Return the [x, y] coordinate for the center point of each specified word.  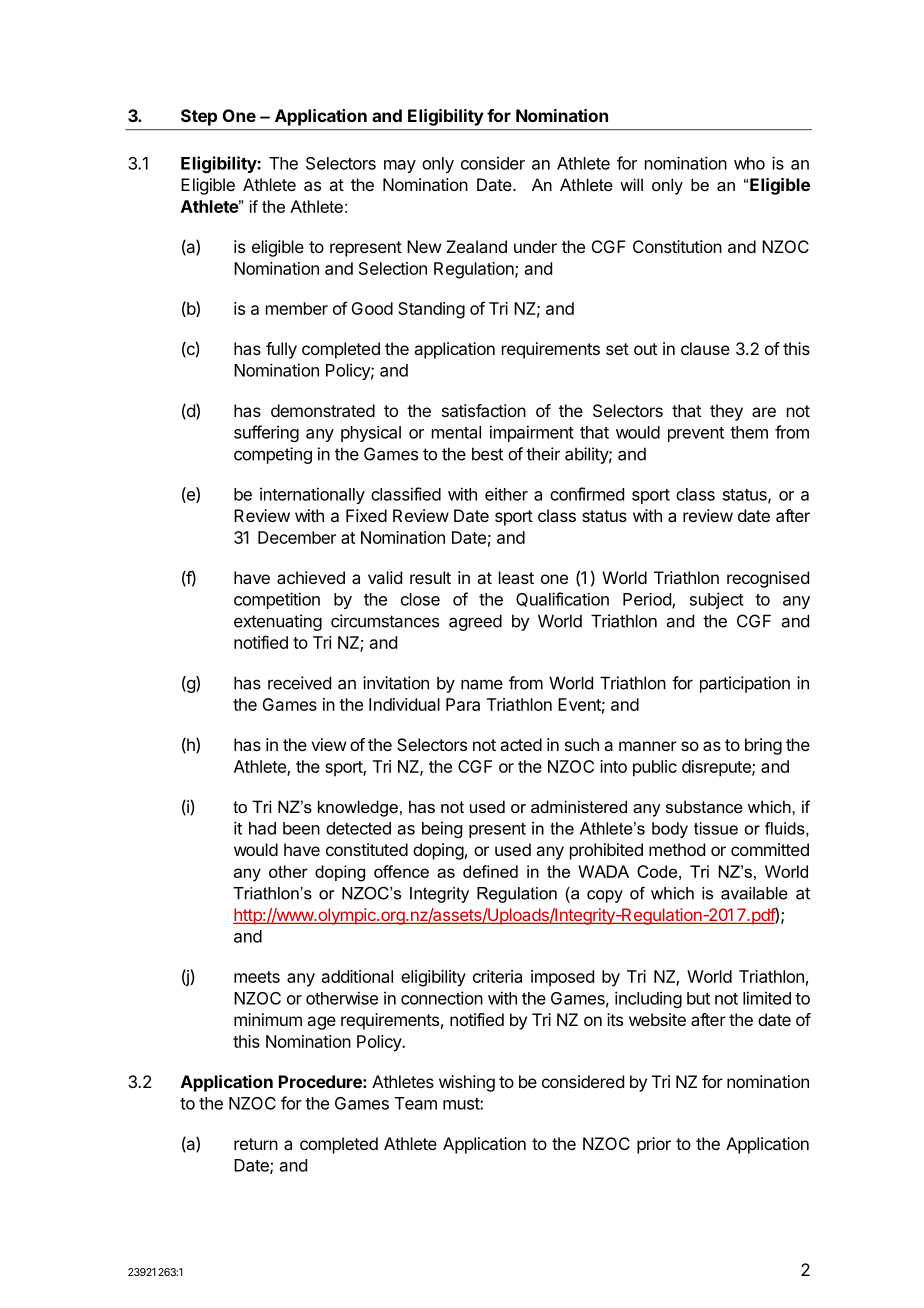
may [400, 166]
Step [199, 117]
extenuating [278, 622]
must [462, 1104]
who [749, 163]
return [256, 1144]
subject [717, 600]
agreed [475, 622]
